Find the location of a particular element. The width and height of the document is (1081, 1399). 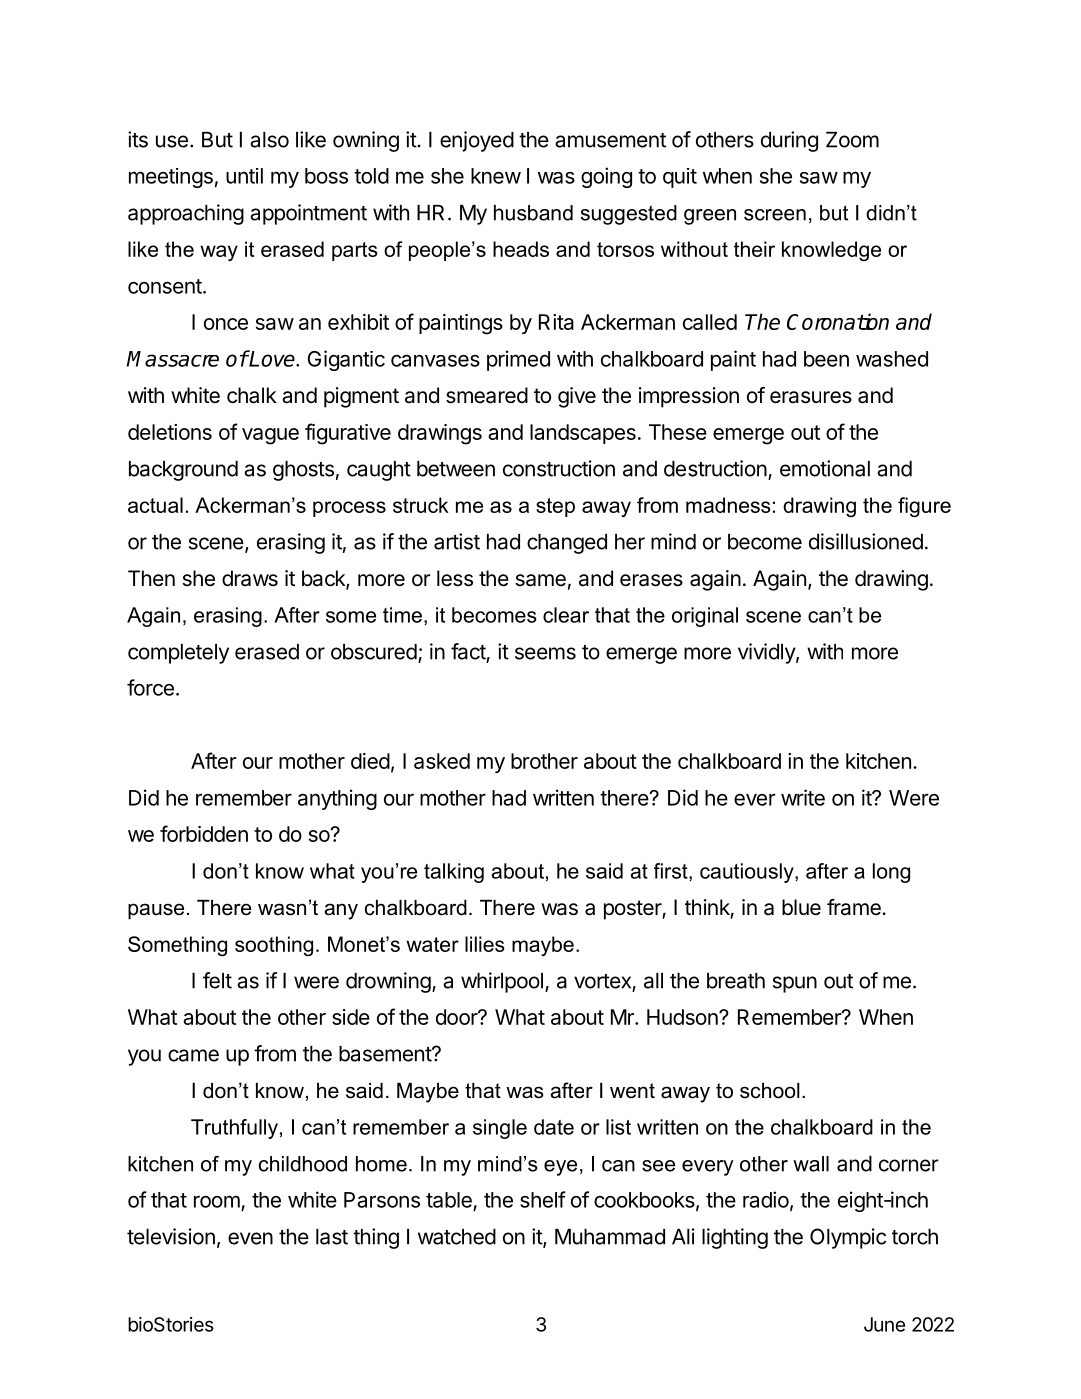

lilies is located at coordinates (485, 944).
